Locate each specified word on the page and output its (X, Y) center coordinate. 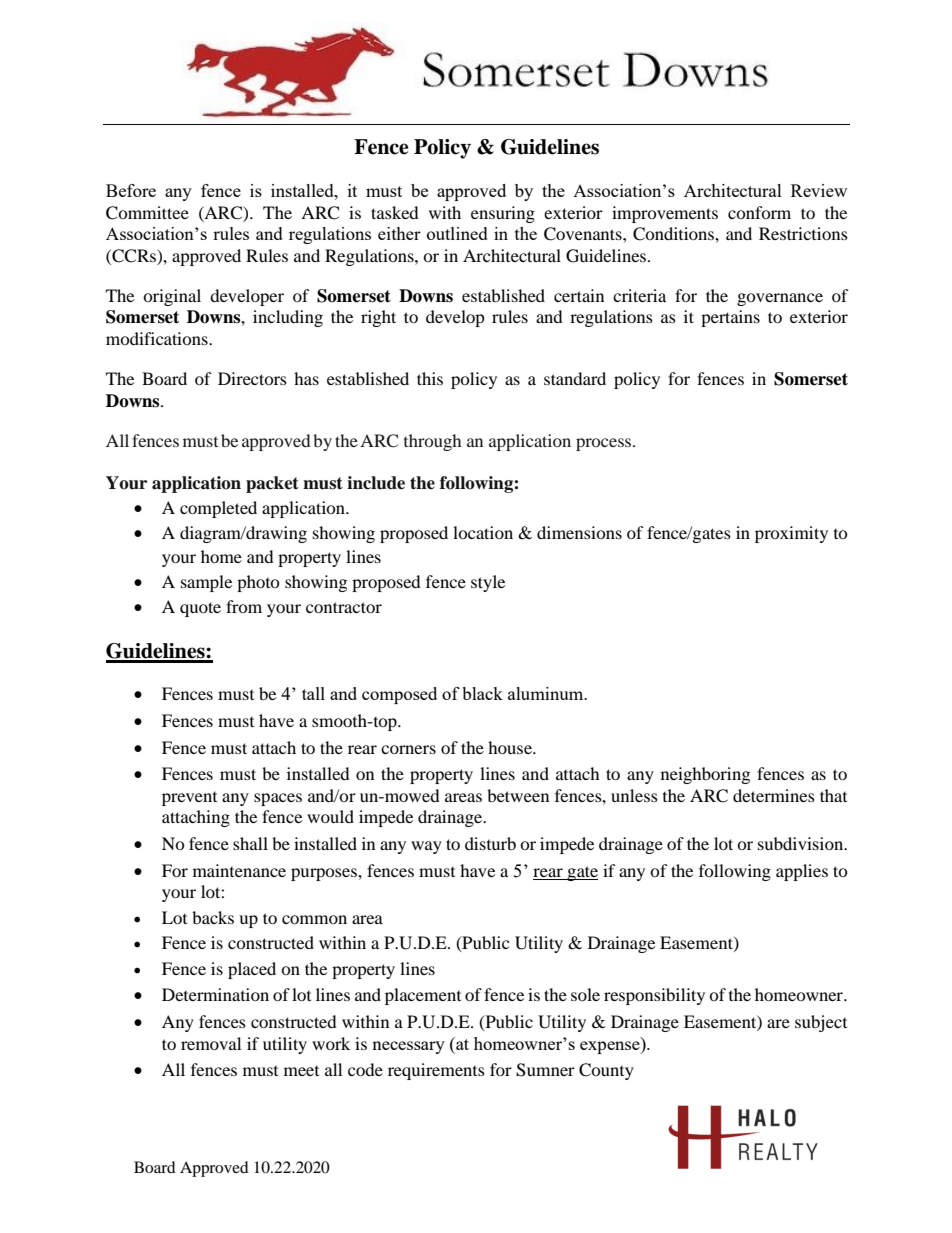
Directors (252, 378)
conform (759, 212)
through (432, 442)
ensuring (503, 214)
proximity (791, 534)
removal (211, 1043)
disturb (490, 843)
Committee (147, 213)
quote (200, 609)
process (605, 444)
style (488, 583)
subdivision (802, 843)
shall (250, 843)
